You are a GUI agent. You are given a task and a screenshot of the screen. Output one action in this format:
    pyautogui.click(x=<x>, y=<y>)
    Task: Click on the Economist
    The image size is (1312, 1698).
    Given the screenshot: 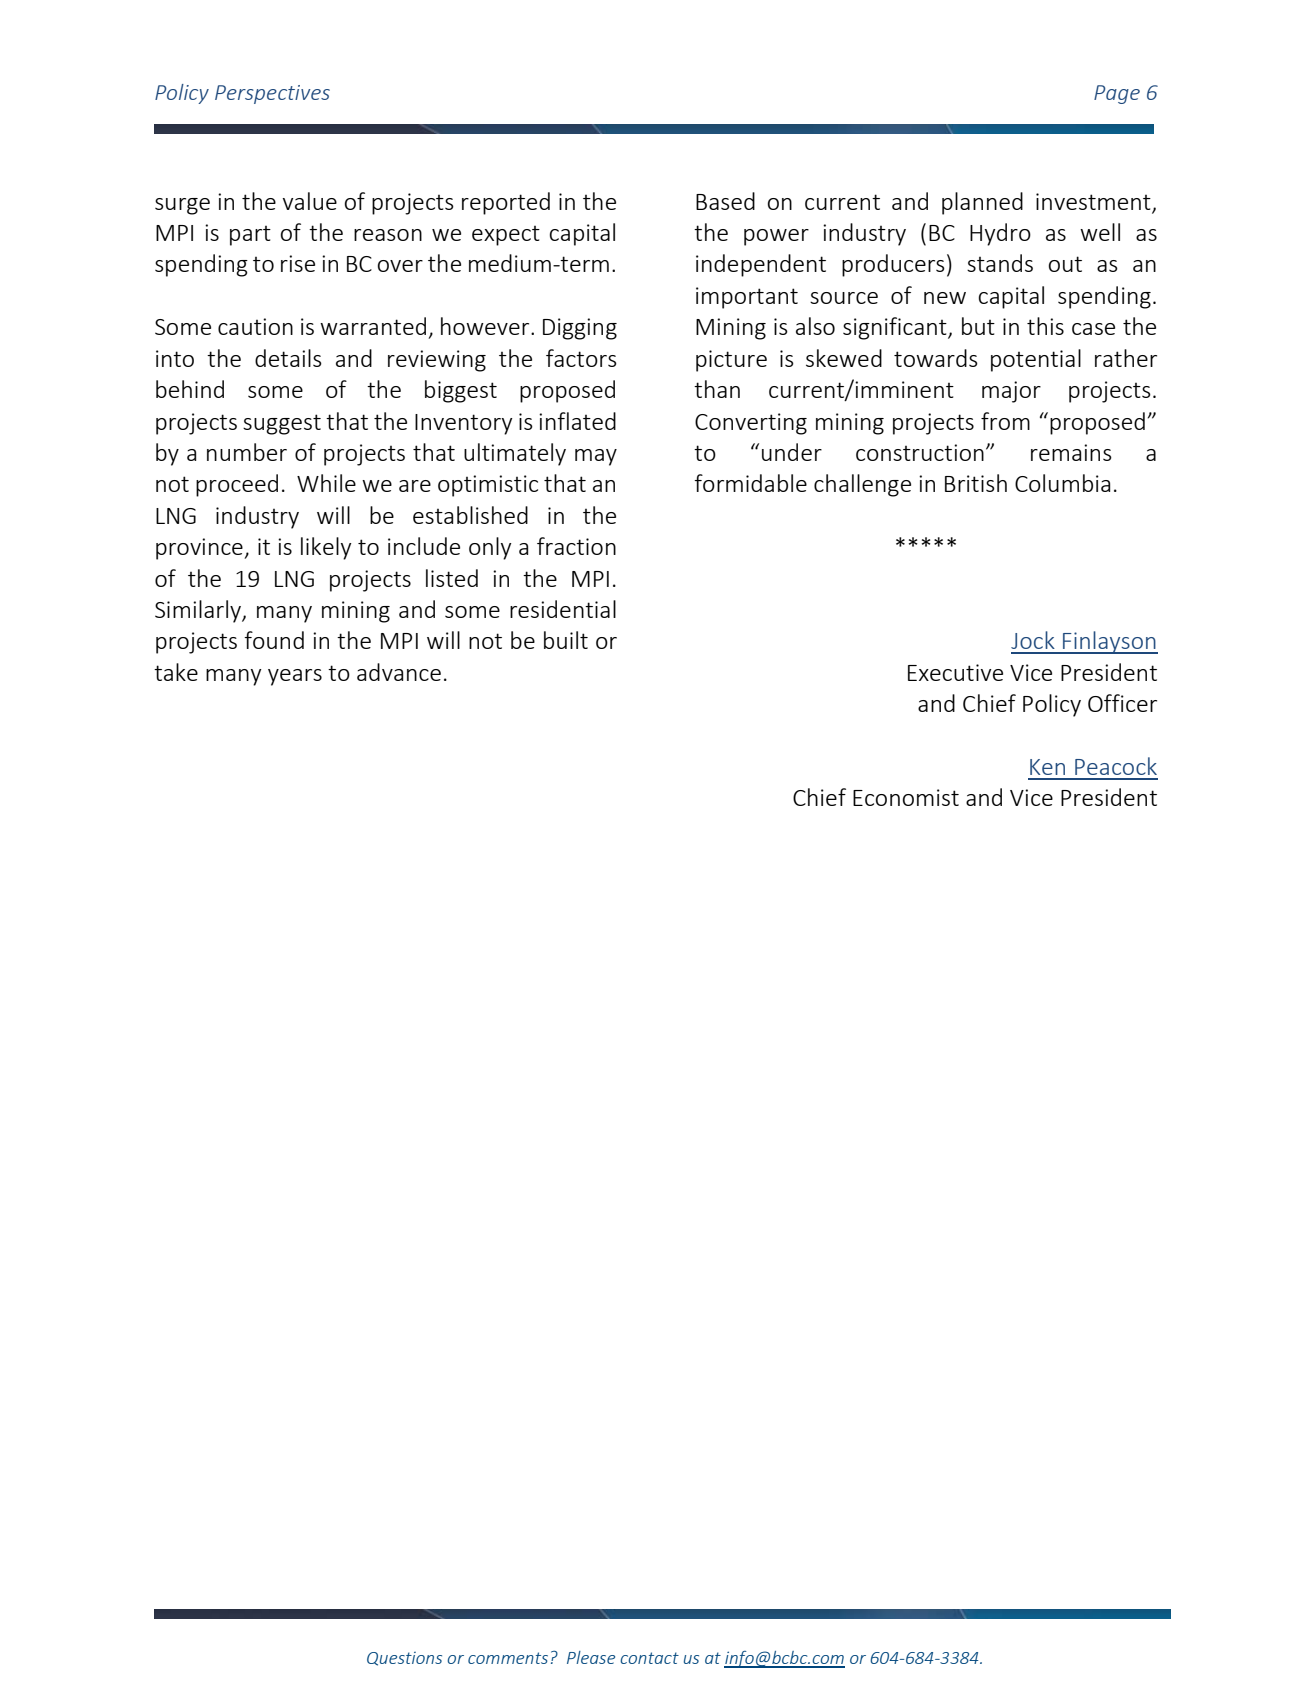 What is the action you would take?
    pyautogui.click(x=906, y=797)
